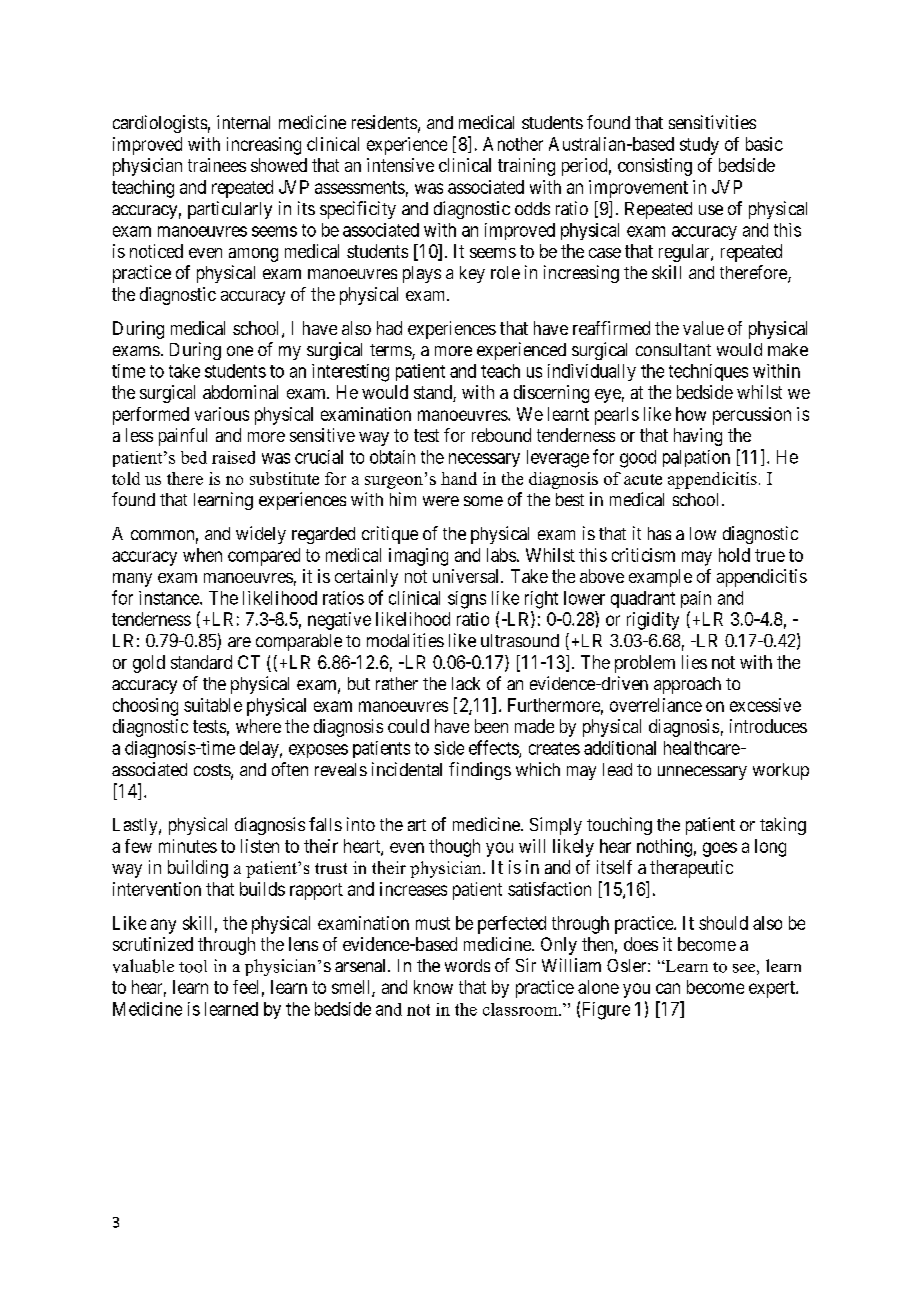 Image resolution: width=924 pixels, height=1308 pixels. Describe the element at coordinates (433, 987) in the screenshot. I see `know` at that location.
